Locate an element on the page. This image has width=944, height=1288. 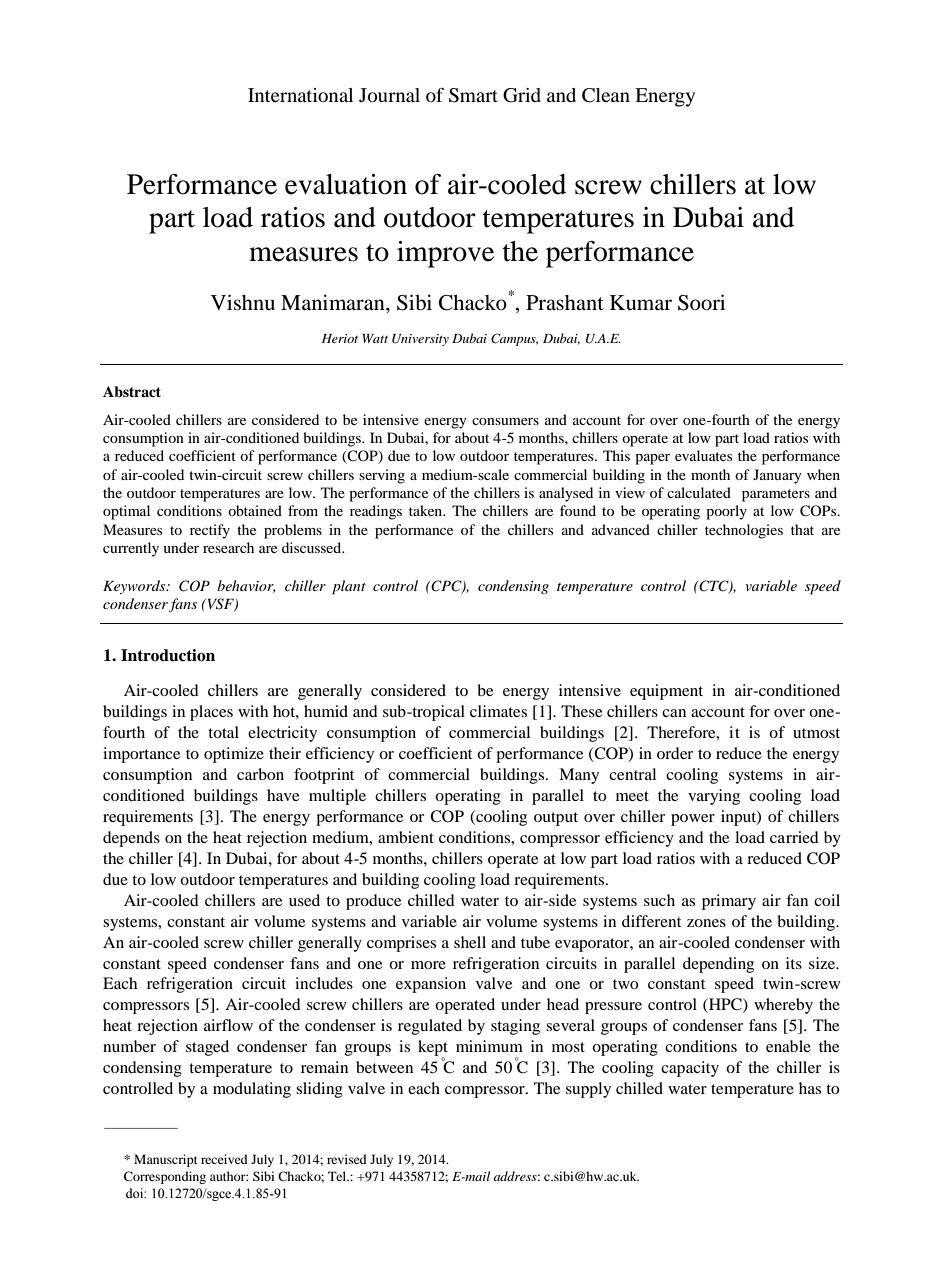
minimum is located at coordinates (489, 1046).
